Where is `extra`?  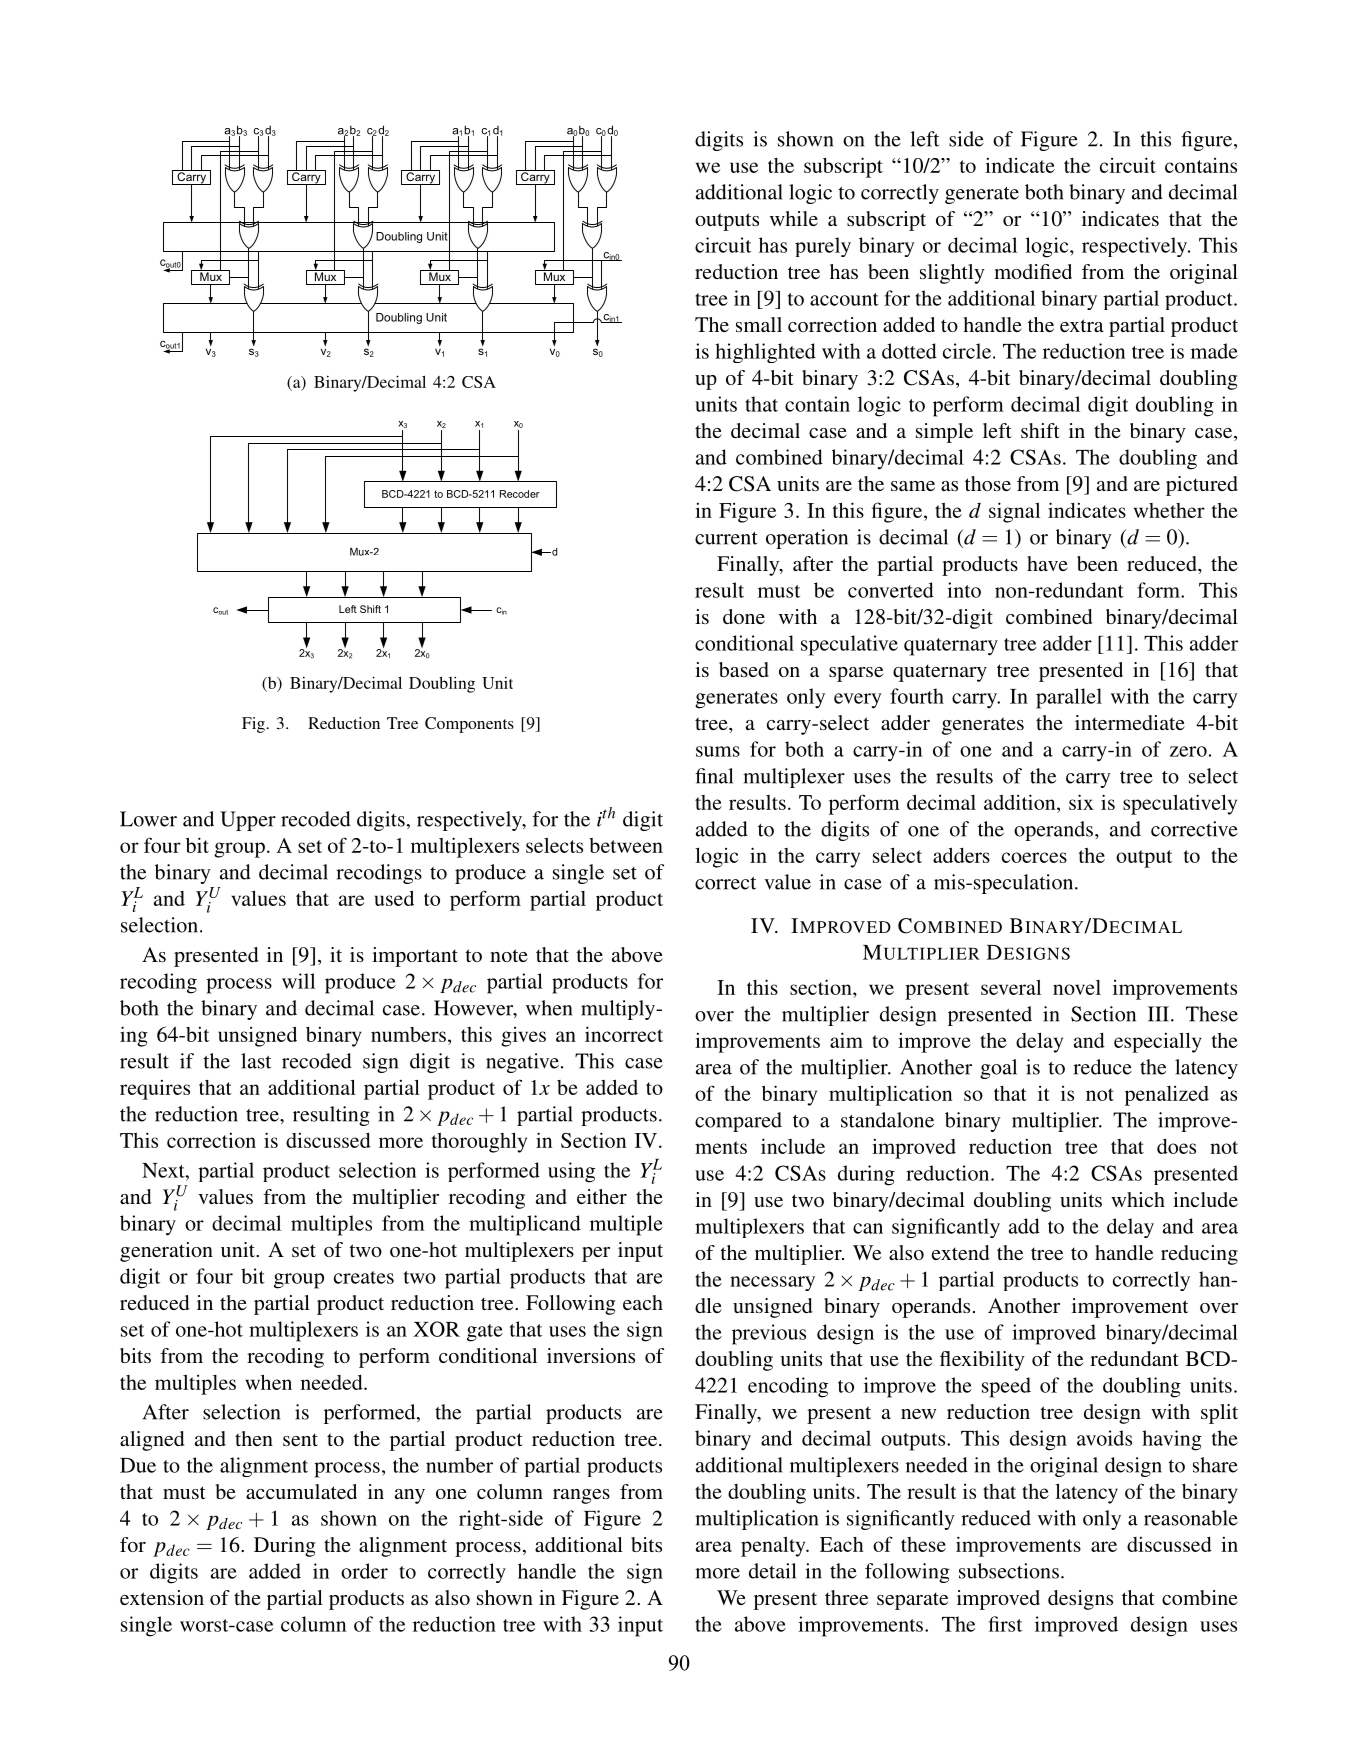 extra is located at coordinates (1081, 325).
